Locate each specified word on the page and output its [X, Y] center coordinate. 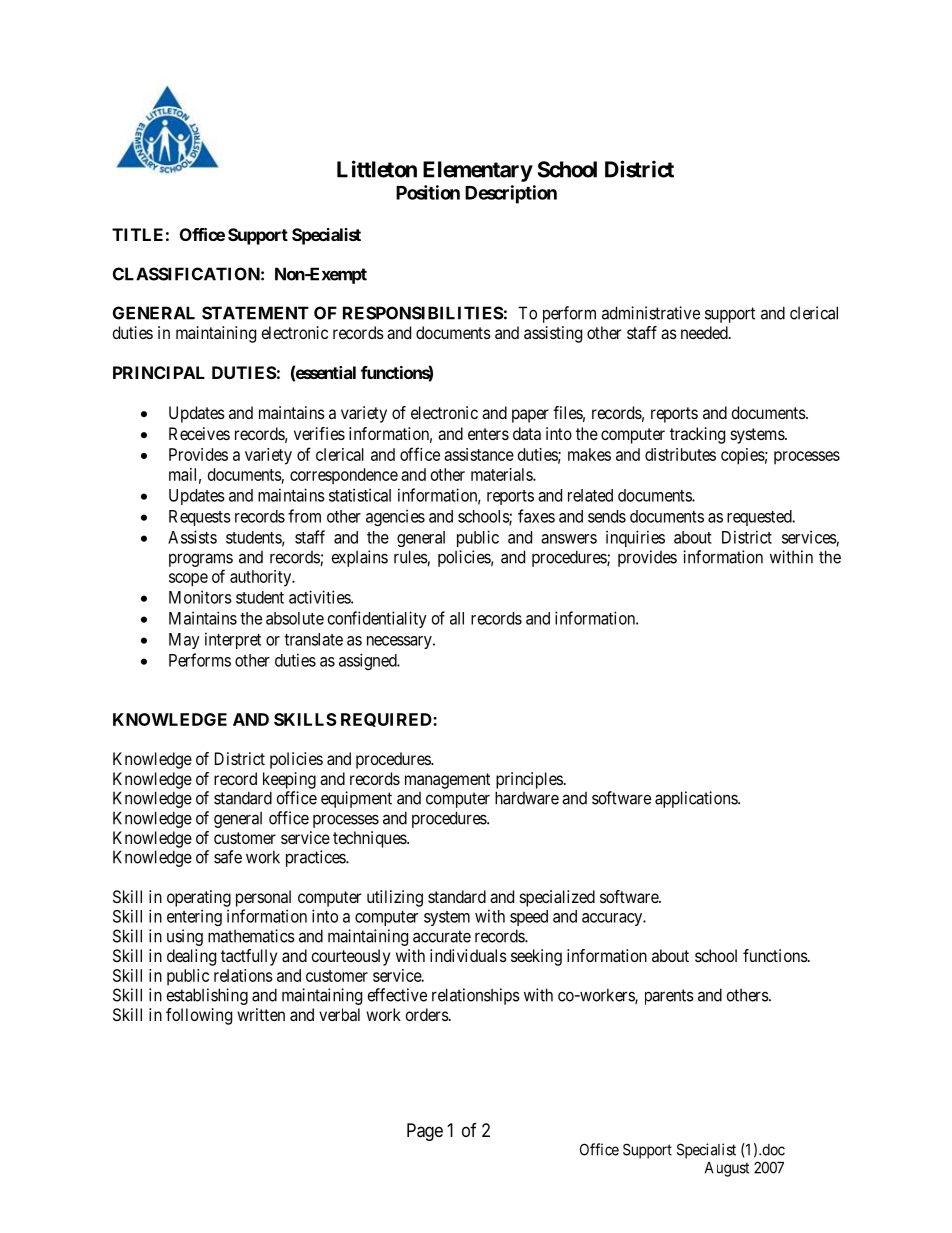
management [447, 781]
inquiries [635, 538]
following [199, 1016]
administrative [651, 313]
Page [425, 1132]
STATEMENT [255, 313]
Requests [200, 518]
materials [502, 474]
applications [697, 799]
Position [428, 192]
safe [228, 857]
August [727, 1169]
